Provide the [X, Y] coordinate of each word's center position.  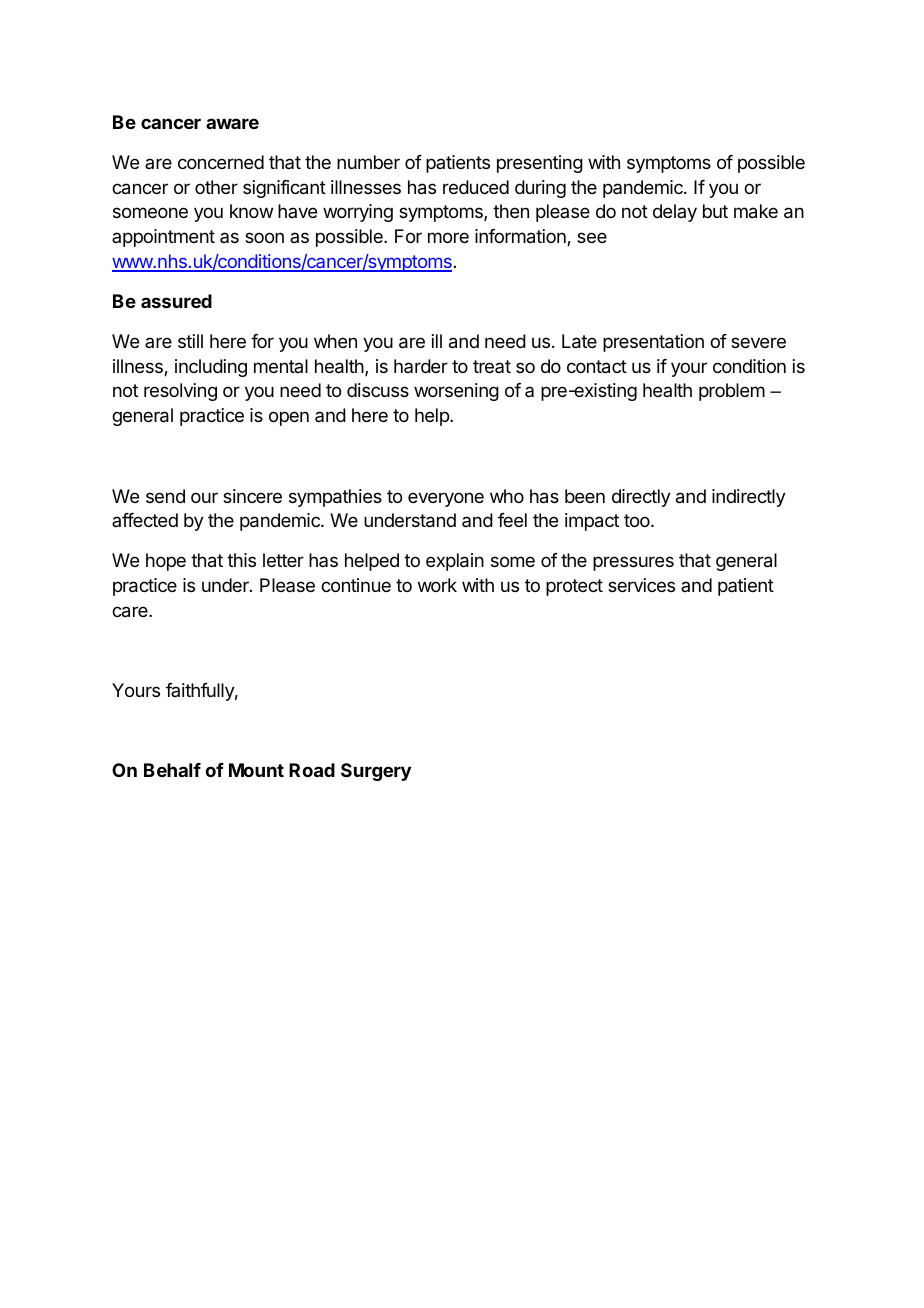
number [368, 162]
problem [732, 392]
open [289, 418]
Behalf [172, 770]
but [715, 211]
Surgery [376, 772]
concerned [221, 162]
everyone [446, 499]
